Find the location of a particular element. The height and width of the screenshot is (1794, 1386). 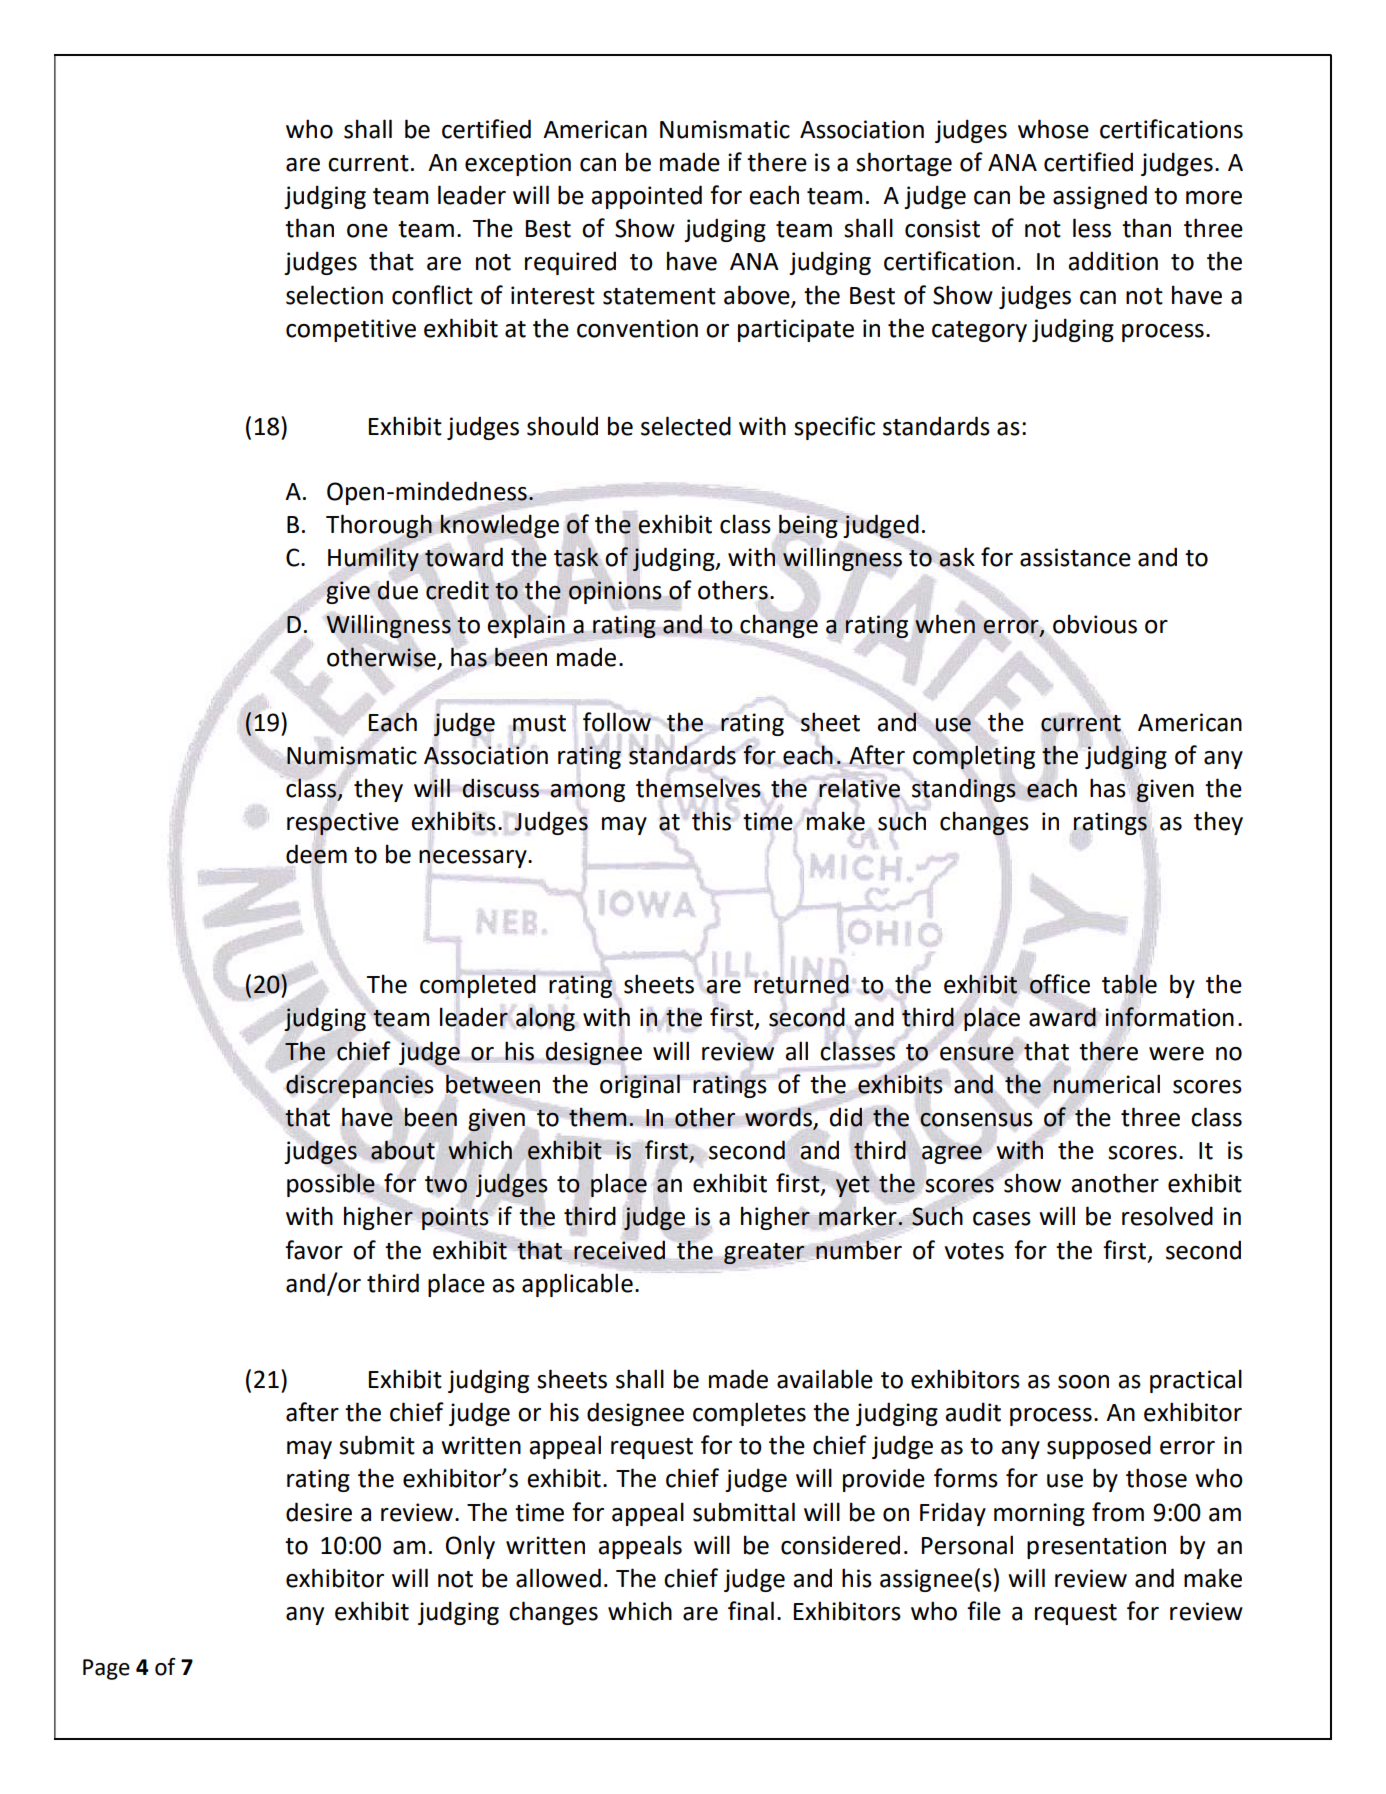

favor is located at coordinates (314, 1250).
